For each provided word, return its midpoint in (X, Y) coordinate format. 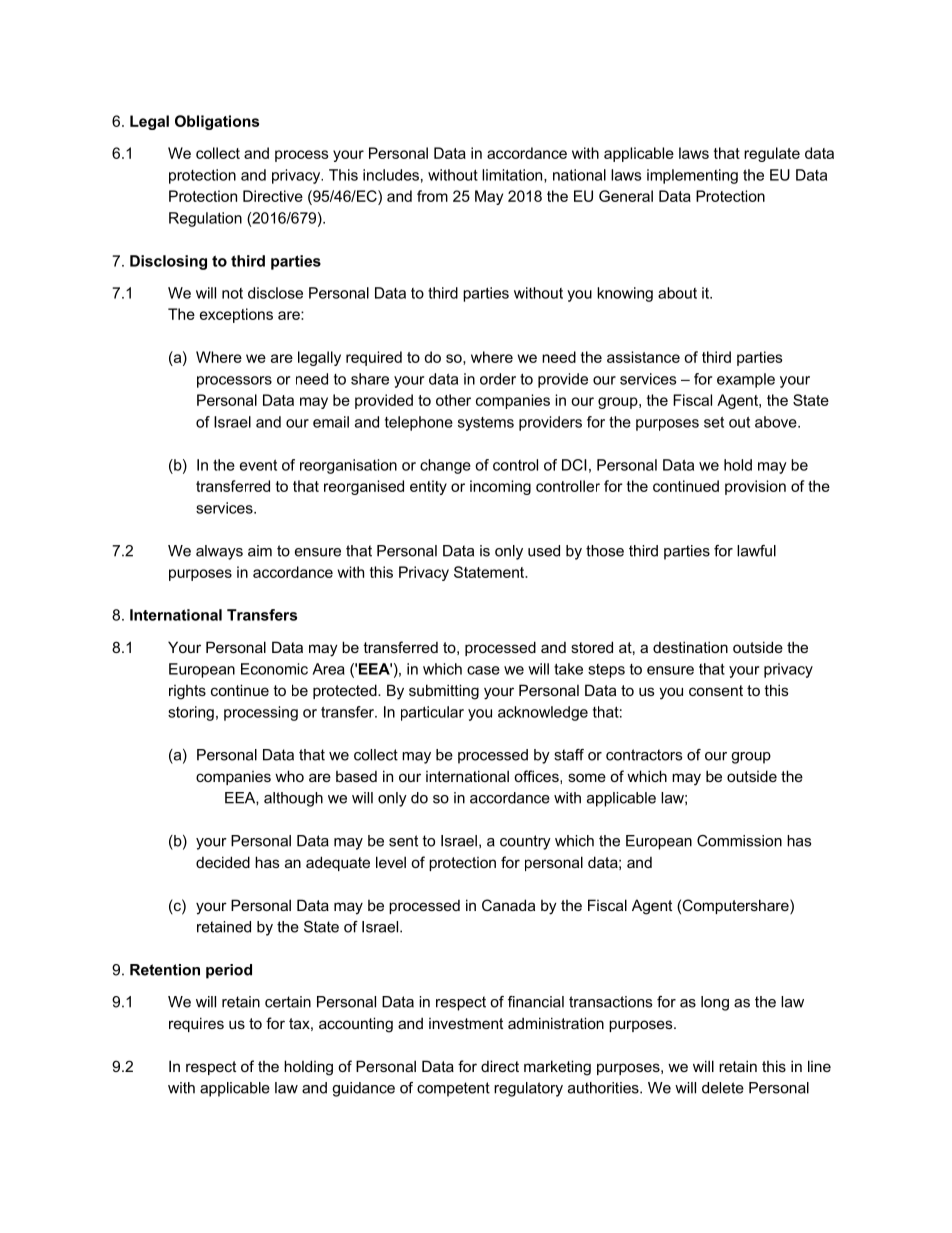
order (498, 379)
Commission (739, 841)
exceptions (236, 315)
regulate (772, 154)
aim (260, 551)
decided (223, 862)
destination (690, 647)
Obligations (217, 122)
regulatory (528, 1089)
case (483, 670)
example (746, 380)
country (525, 842)
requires (196, 1024)
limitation (513, 176)
